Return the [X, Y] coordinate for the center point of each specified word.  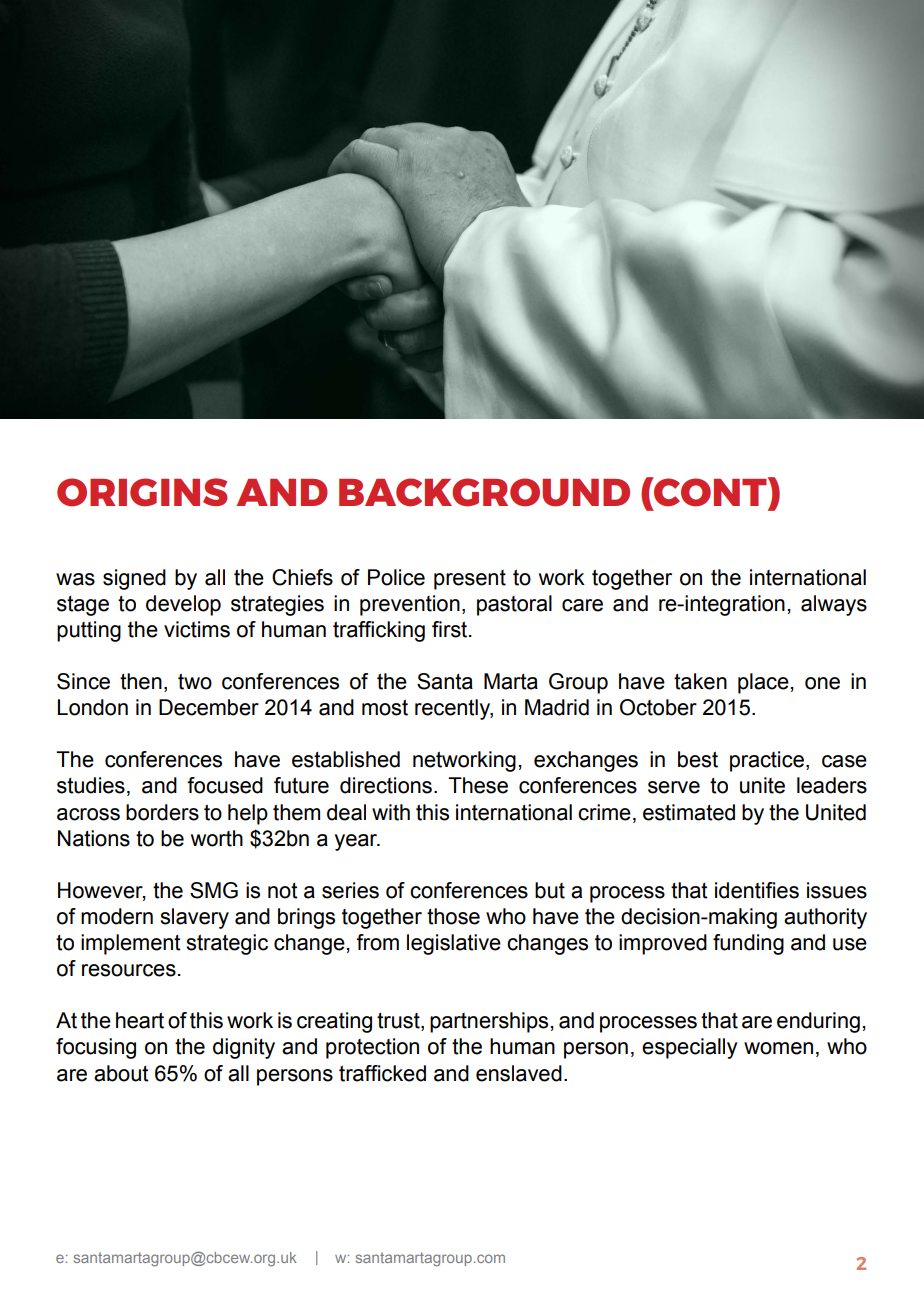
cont [710, 493]
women [778, 1048]
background [484, 492]
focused [225, 785]
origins [142, 492]
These [478, 785]
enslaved [519, 1073]
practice [767, 761]
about [121, 1073]
